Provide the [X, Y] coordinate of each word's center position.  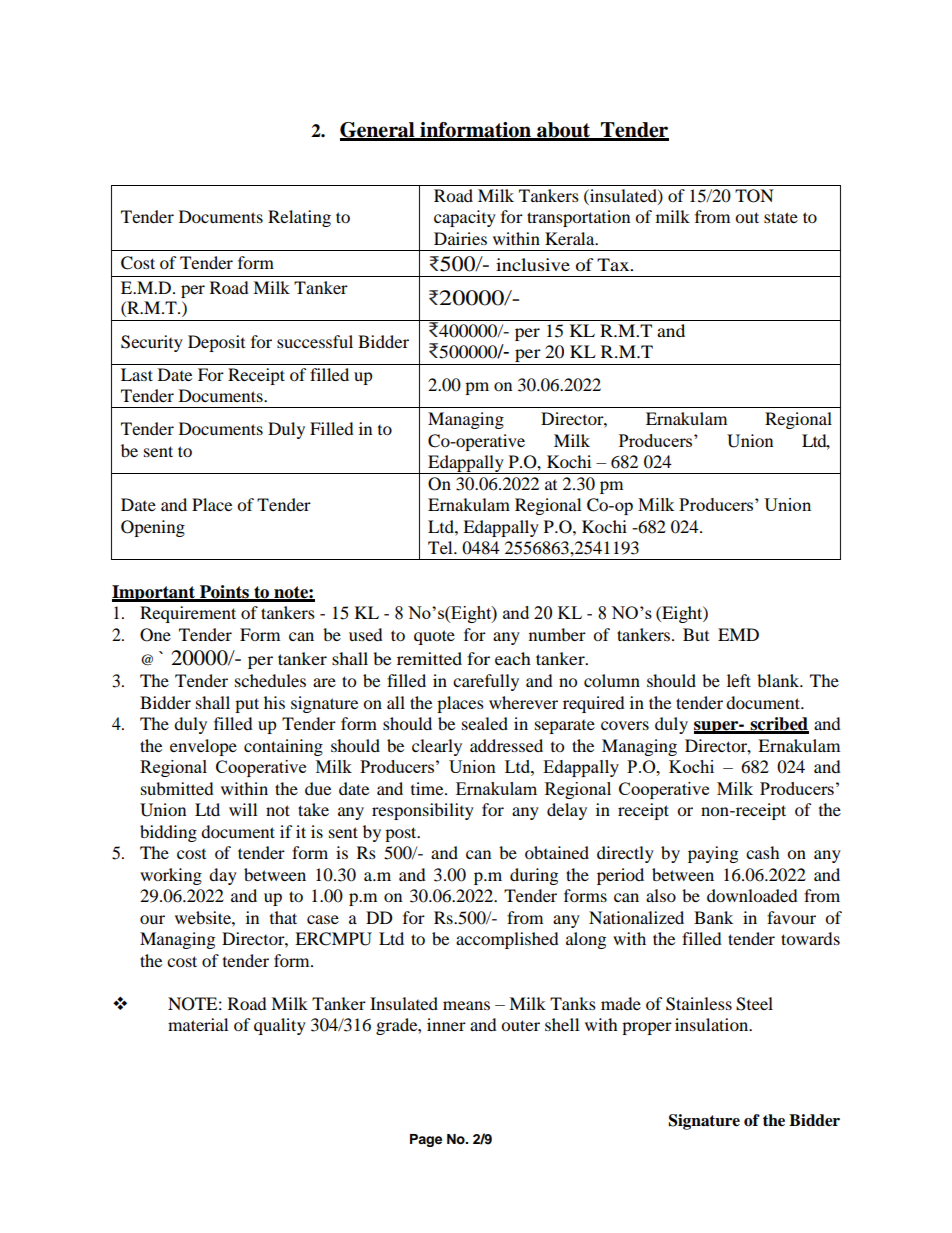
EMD [738, 634]
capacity [465, 218]
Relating [299, 218]
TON [754, 196]
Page [426, 1140]
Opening [153, 528]
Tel [441, 547]
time [428, 788]
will [243, 809]
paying [713, 854]
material [198, 1024]
